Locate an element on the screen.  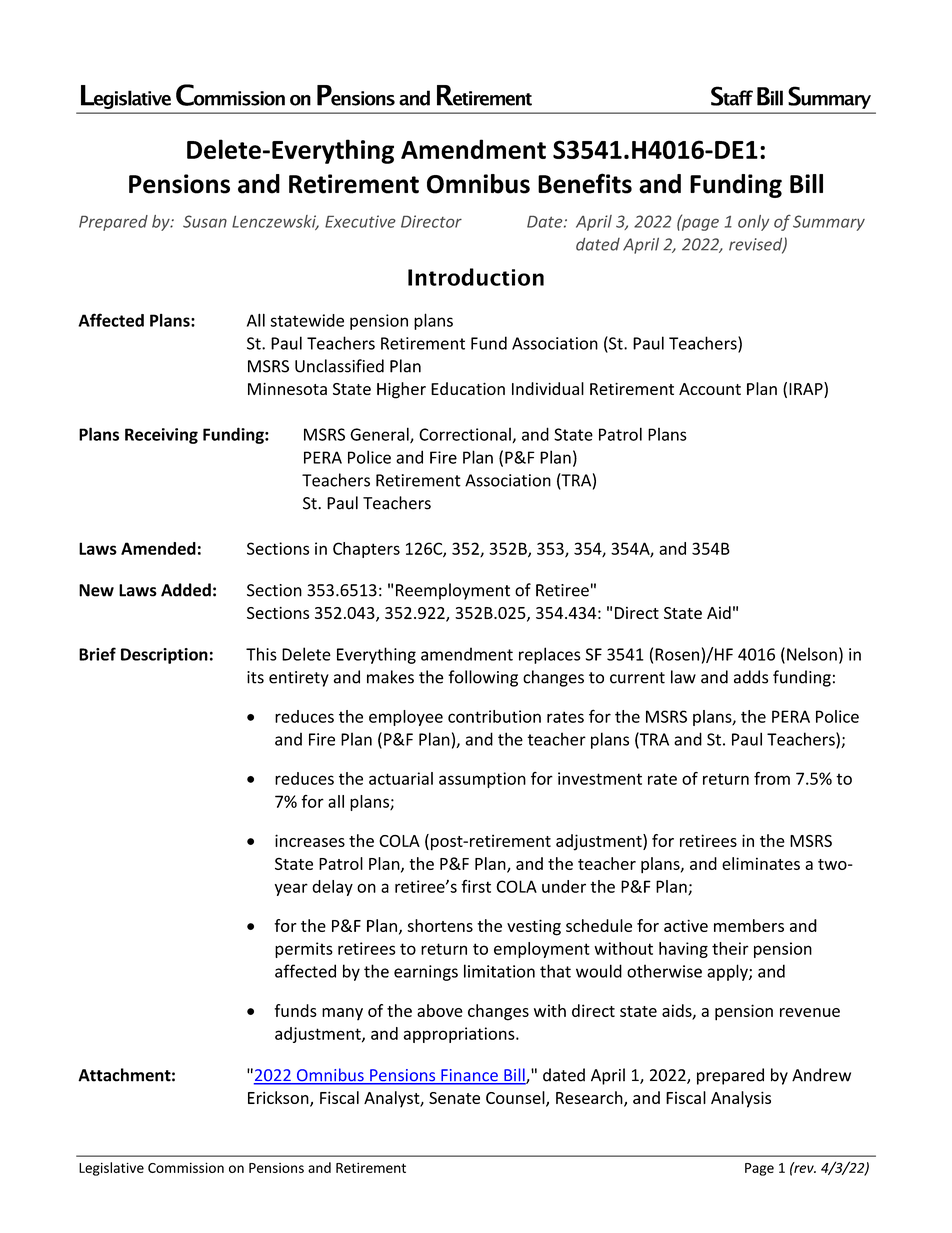
Erickson is located at coordinates (279, 1099).
